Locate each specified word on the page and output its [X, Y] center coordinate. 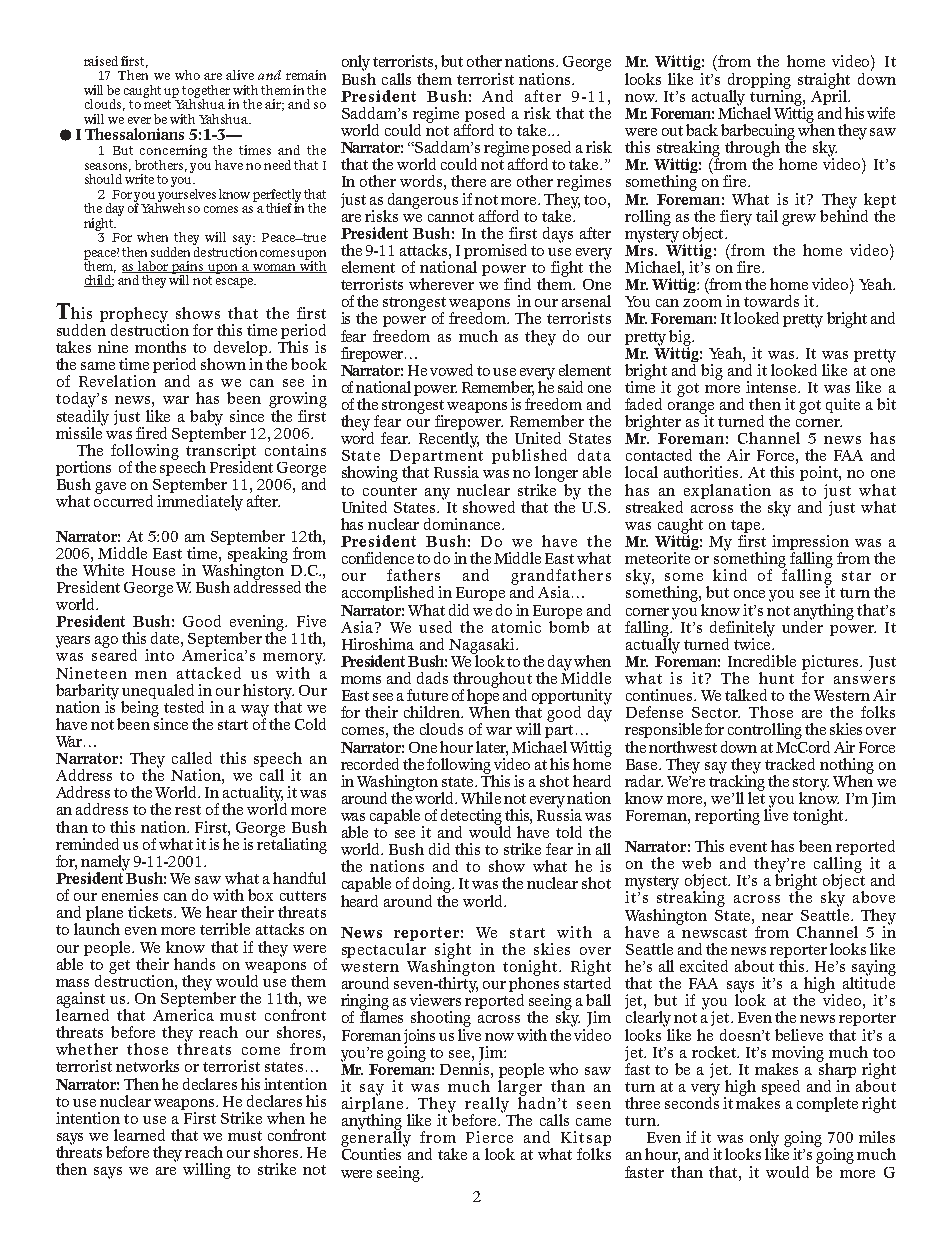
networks [147, 1066]
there [468, 181]
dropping [759, 82]
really [487, 1106]
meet [157, 104]
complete [827, 1104]
